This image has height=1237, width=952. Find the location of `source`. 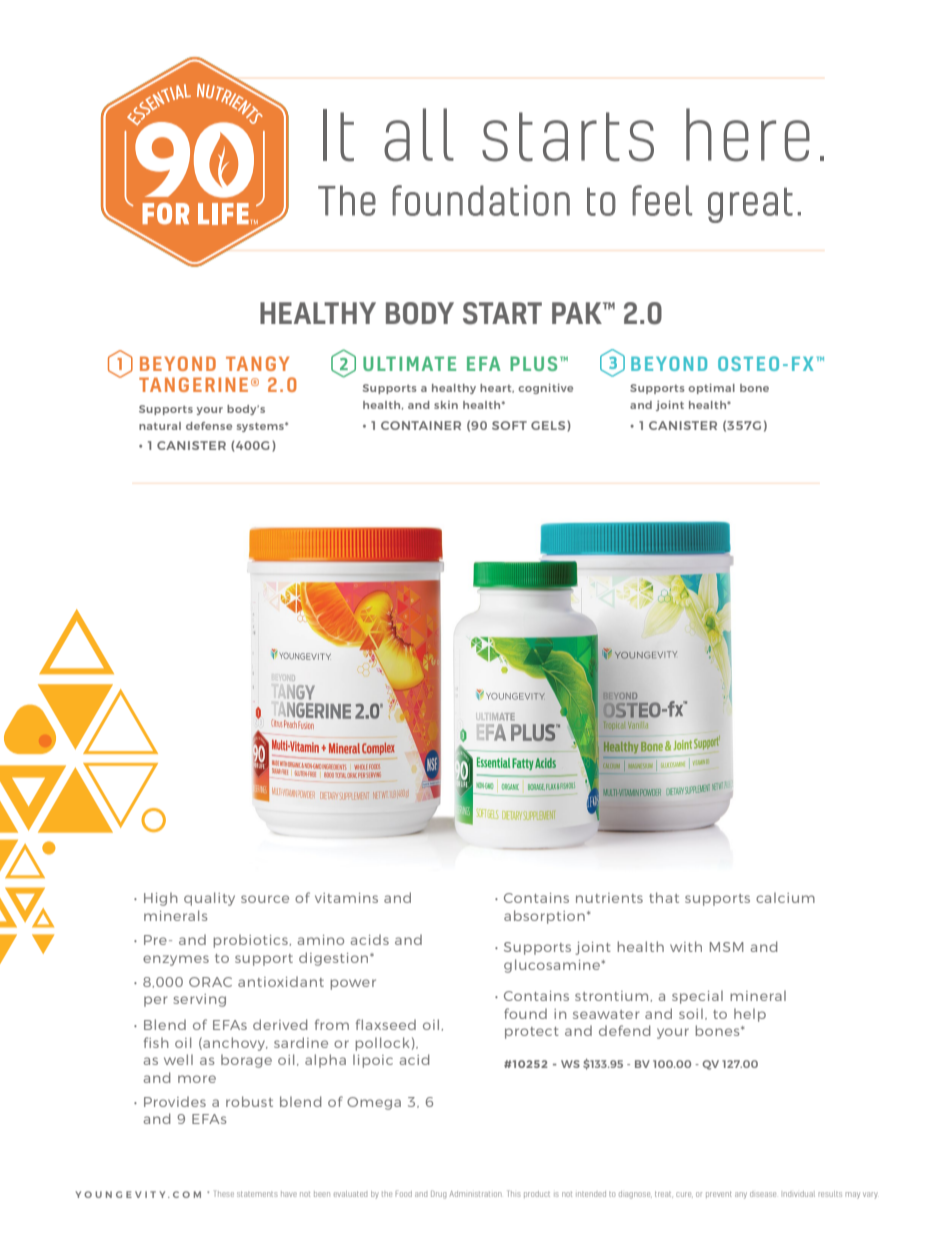

source is located at coordinates (265, 899).
